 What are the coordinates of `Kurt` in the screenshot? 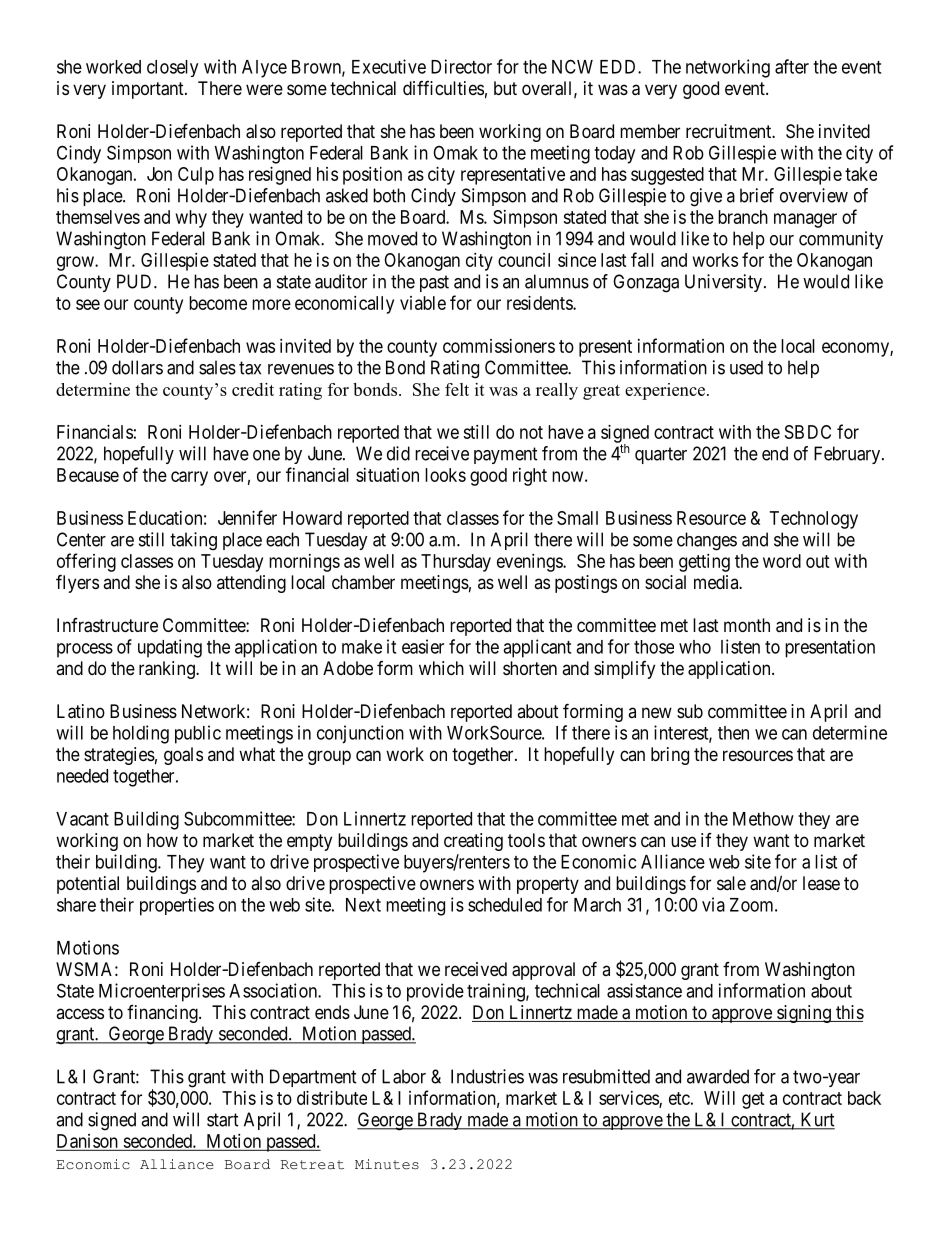 It's located at (817, 1120).
